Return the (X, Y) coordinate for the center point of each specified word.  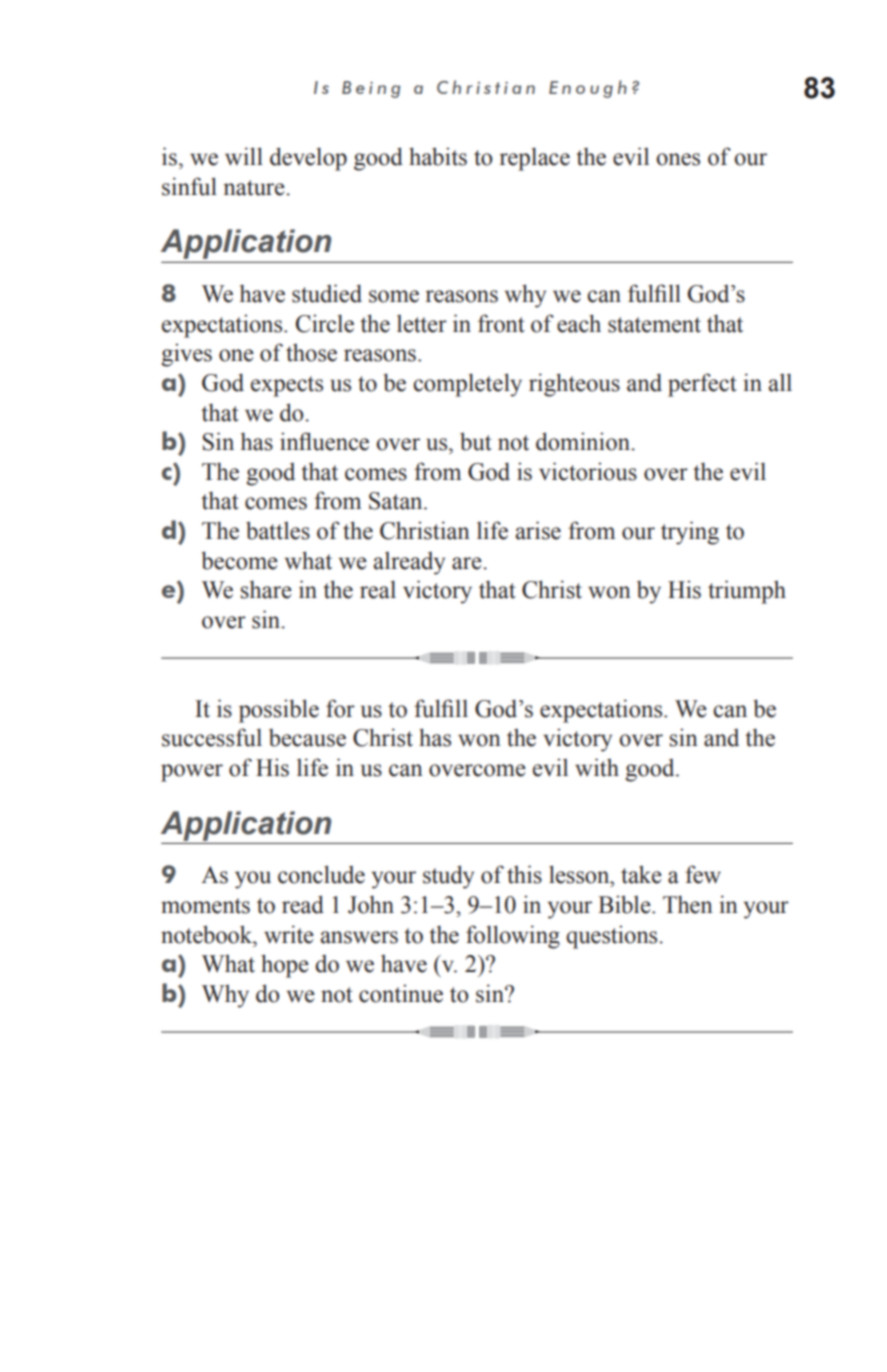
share (266, 589)
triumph (747, 592)
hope (285, 966)
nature (255, 188)
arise (538, 530)
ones (678, 159)
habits (438, 156)
